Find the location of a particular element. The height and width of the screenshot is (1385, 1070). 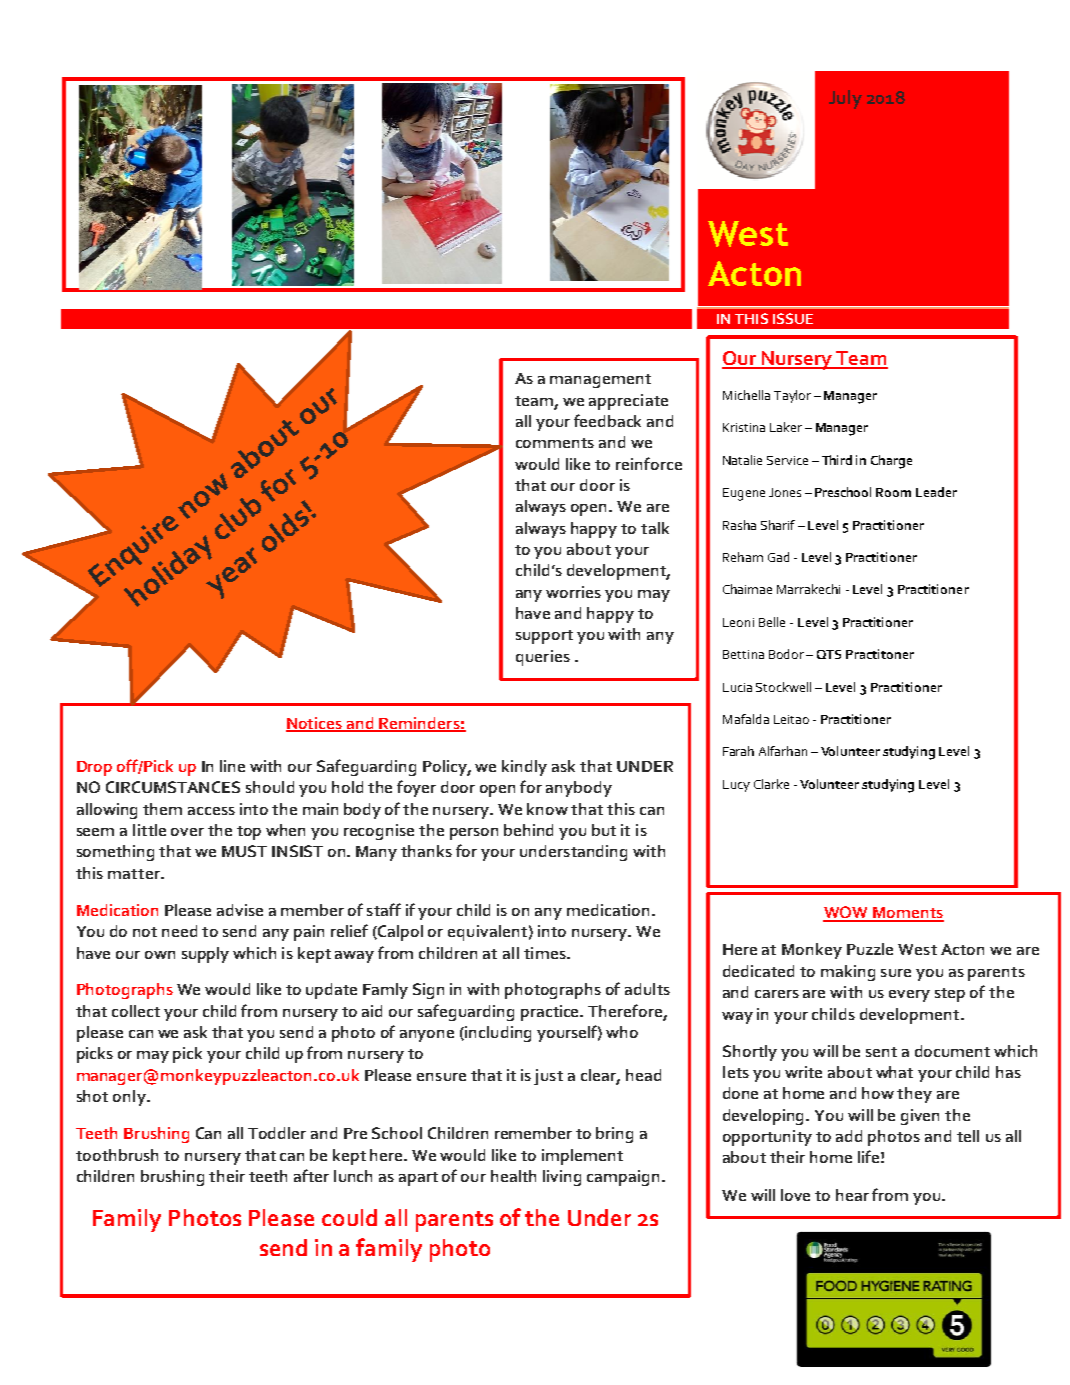

Clarke is located at coordinates (771, 784).
